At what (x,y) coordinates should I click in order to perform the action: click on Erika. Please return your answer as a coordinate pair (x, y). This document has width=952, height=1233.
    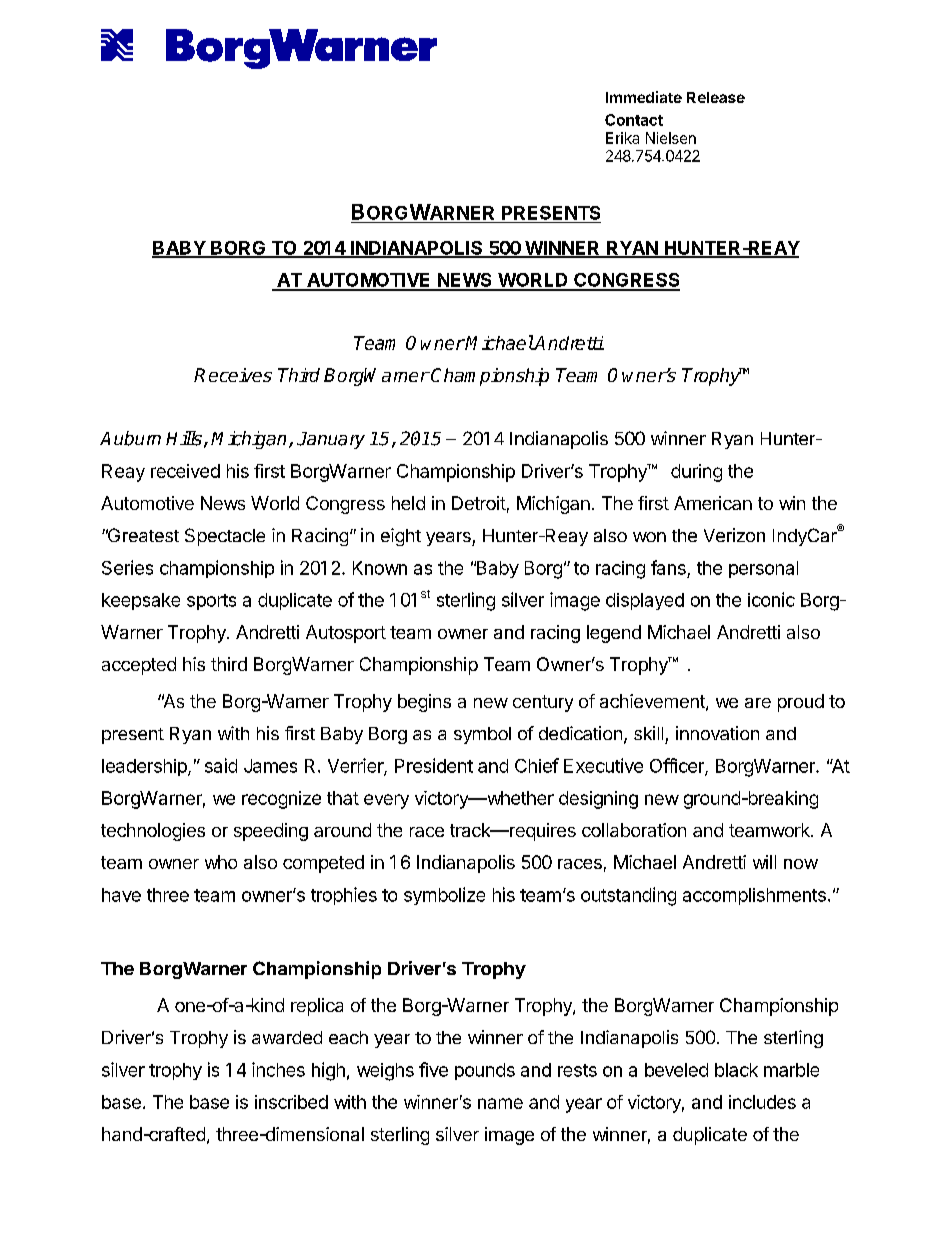
    Looking at the image, I should click on (622, 138).
